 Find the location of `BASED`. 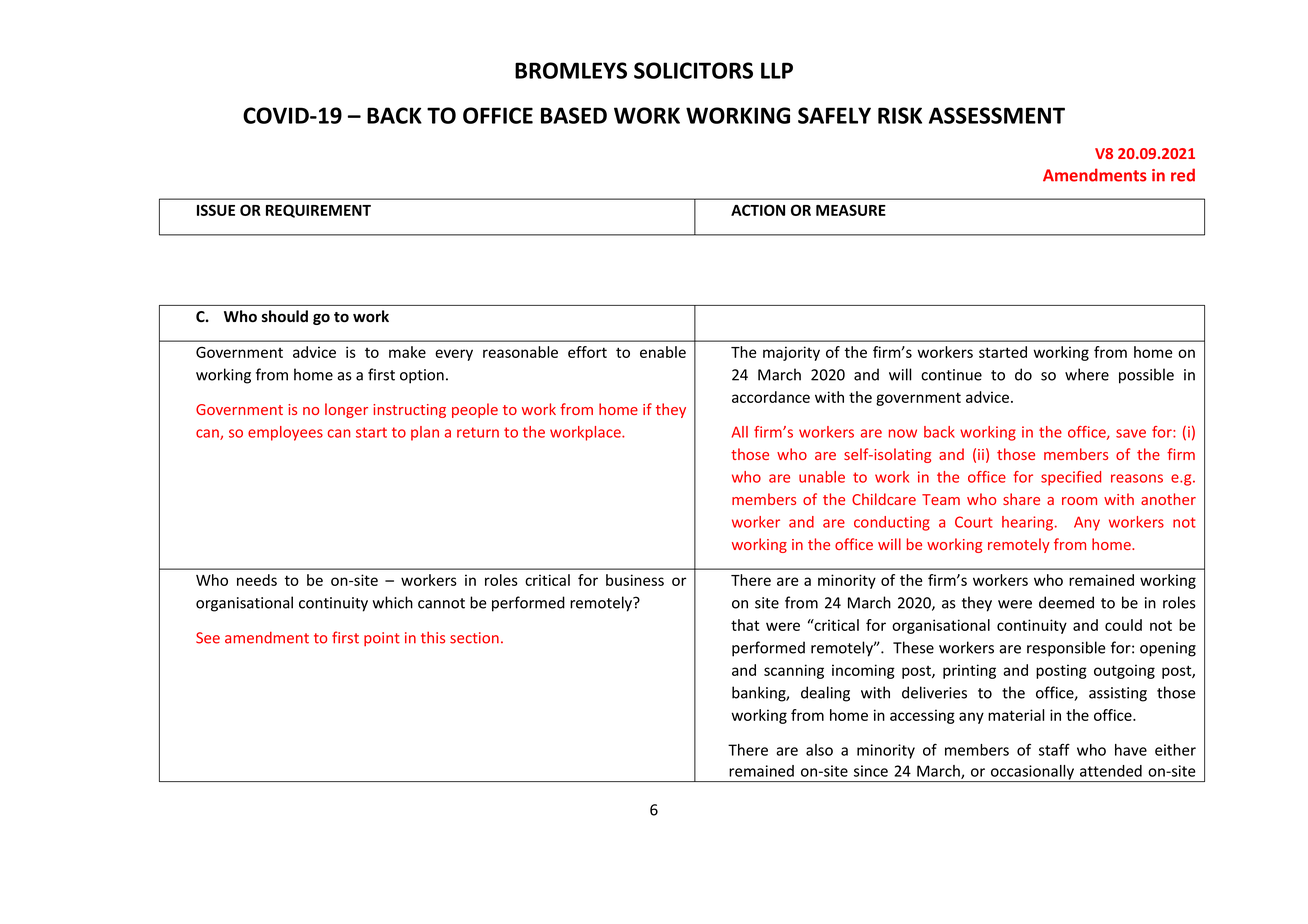

BASED is located at coordinates (574, 115).
